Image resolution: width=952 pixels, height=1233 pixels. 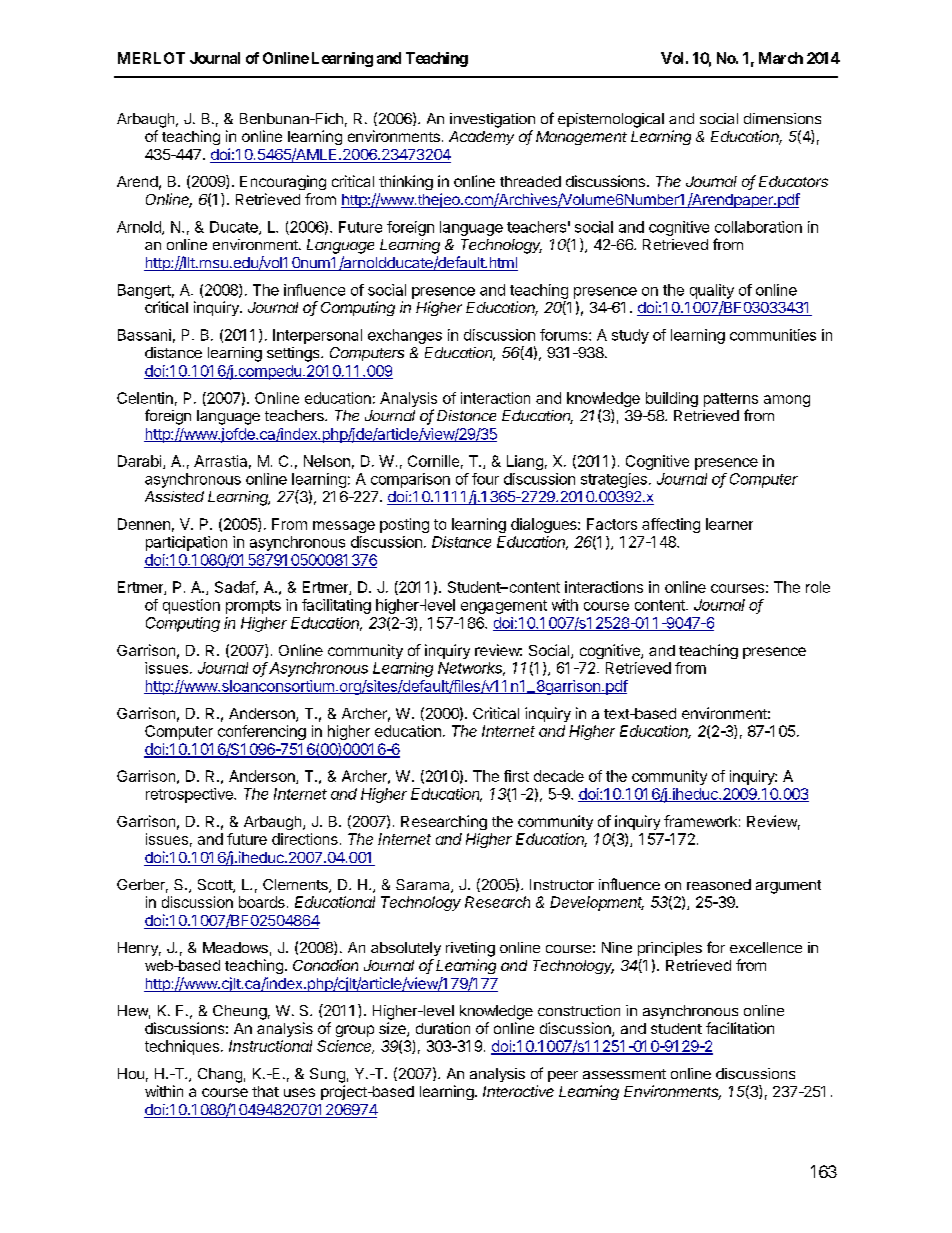 What do you see at coordinates (525, 462) in the screenshot?
I see `Liang` at bounding box center [525, 462].
